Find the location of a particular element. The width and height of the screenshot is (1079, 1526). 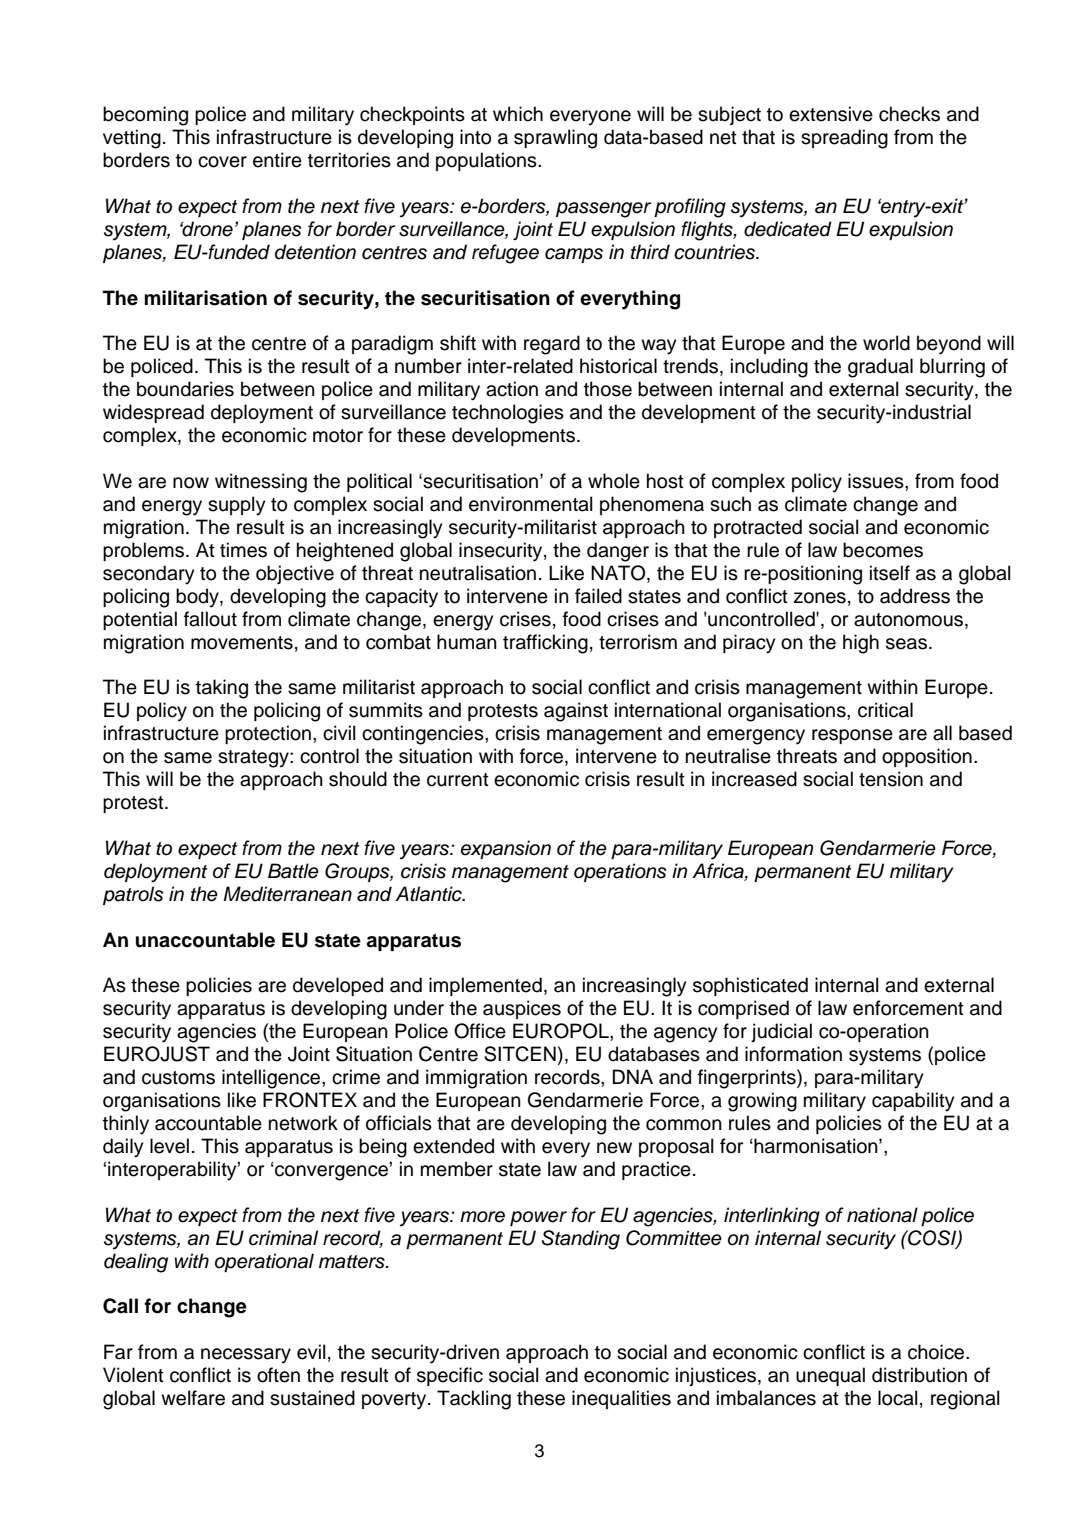

customs is located at coordinates (178, 1078).
